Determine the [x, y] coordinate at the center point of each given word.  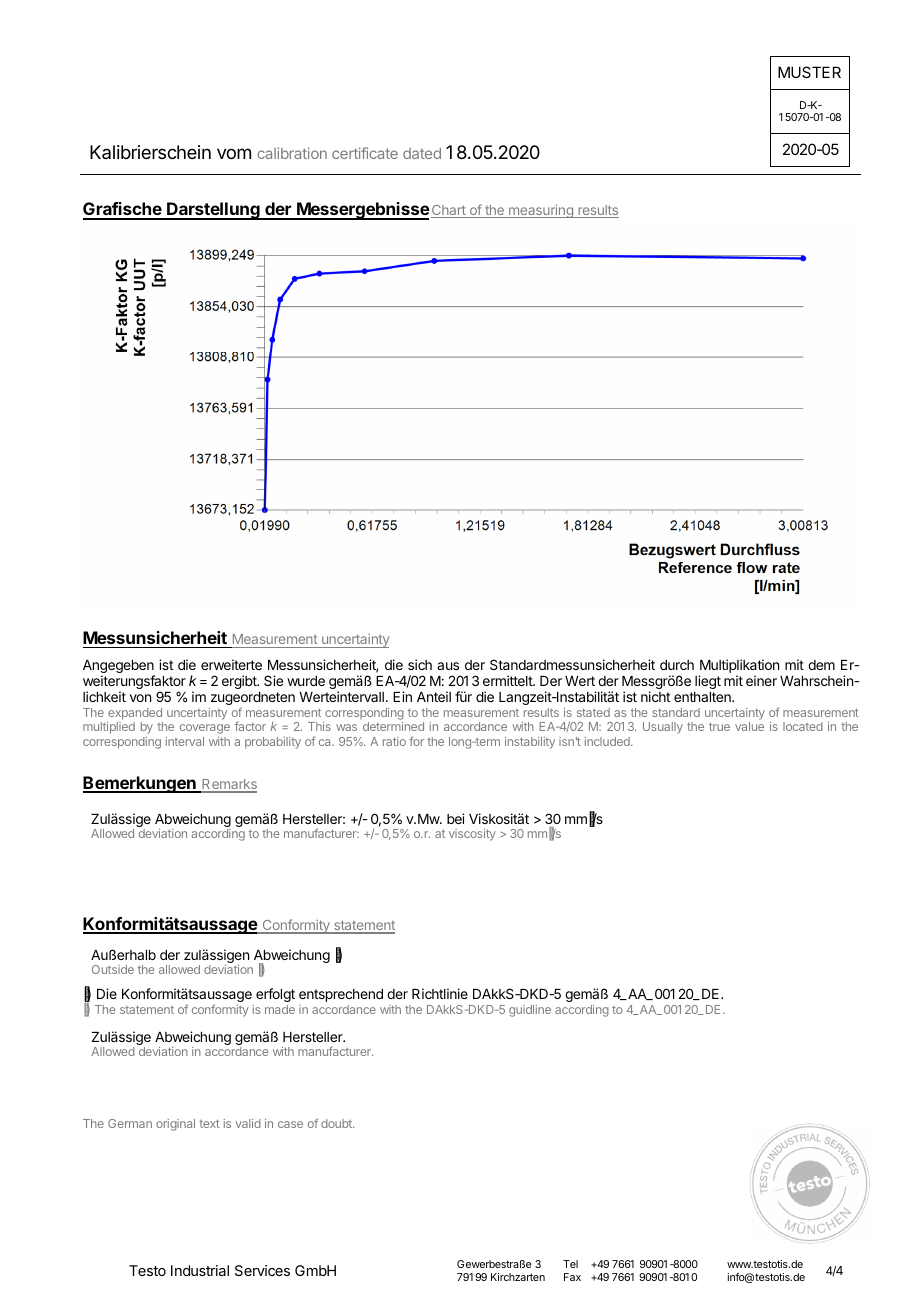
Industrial [200, 1270]
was [346, 727]
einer [761, 680]
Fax [572, 1277]
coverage [205, 729]
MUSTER [809, 72]
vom [234, 153]
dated [422, 153]
